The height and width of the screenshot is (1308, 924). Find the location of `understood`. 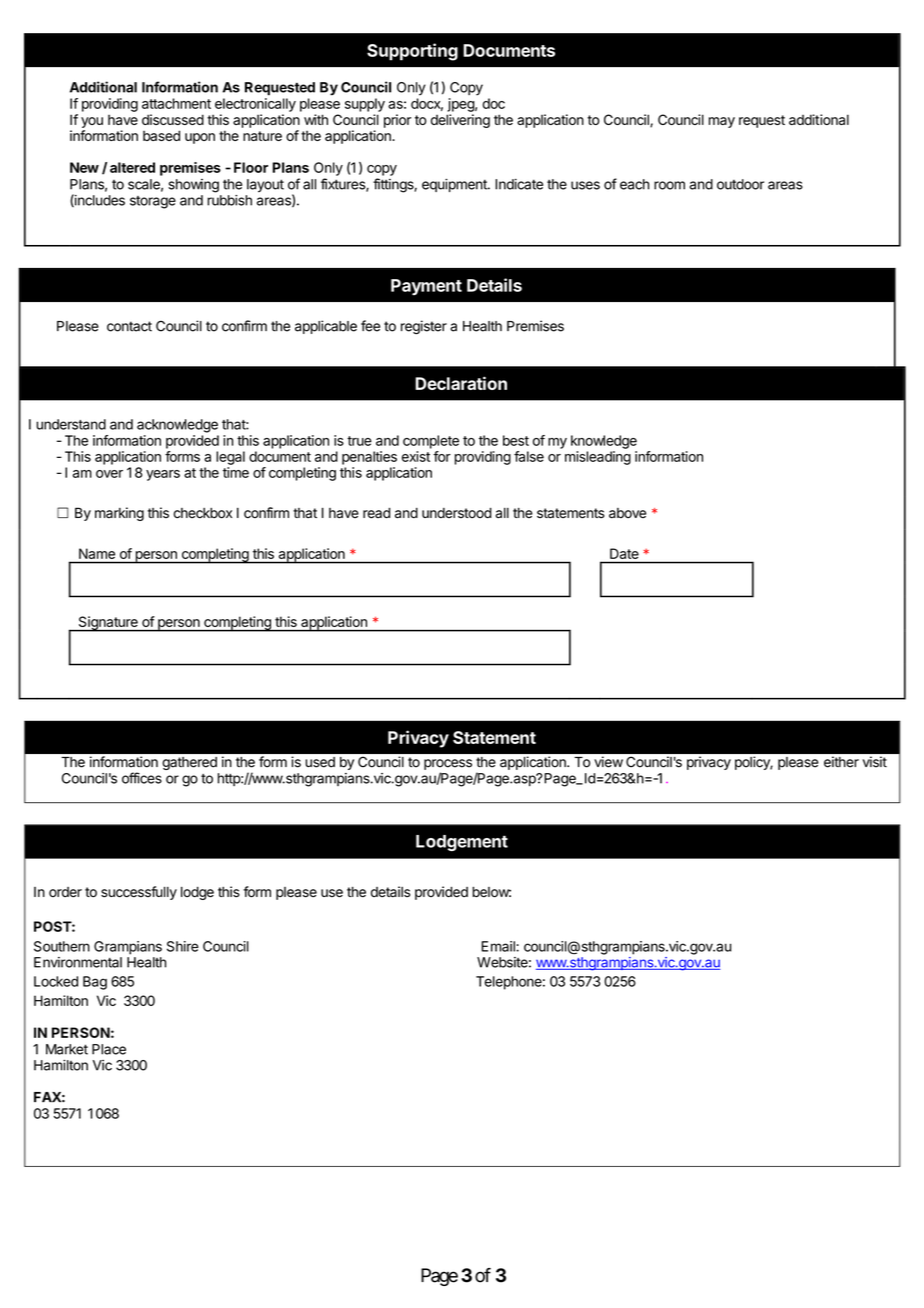

understood is located at coordinates (457, 513).
